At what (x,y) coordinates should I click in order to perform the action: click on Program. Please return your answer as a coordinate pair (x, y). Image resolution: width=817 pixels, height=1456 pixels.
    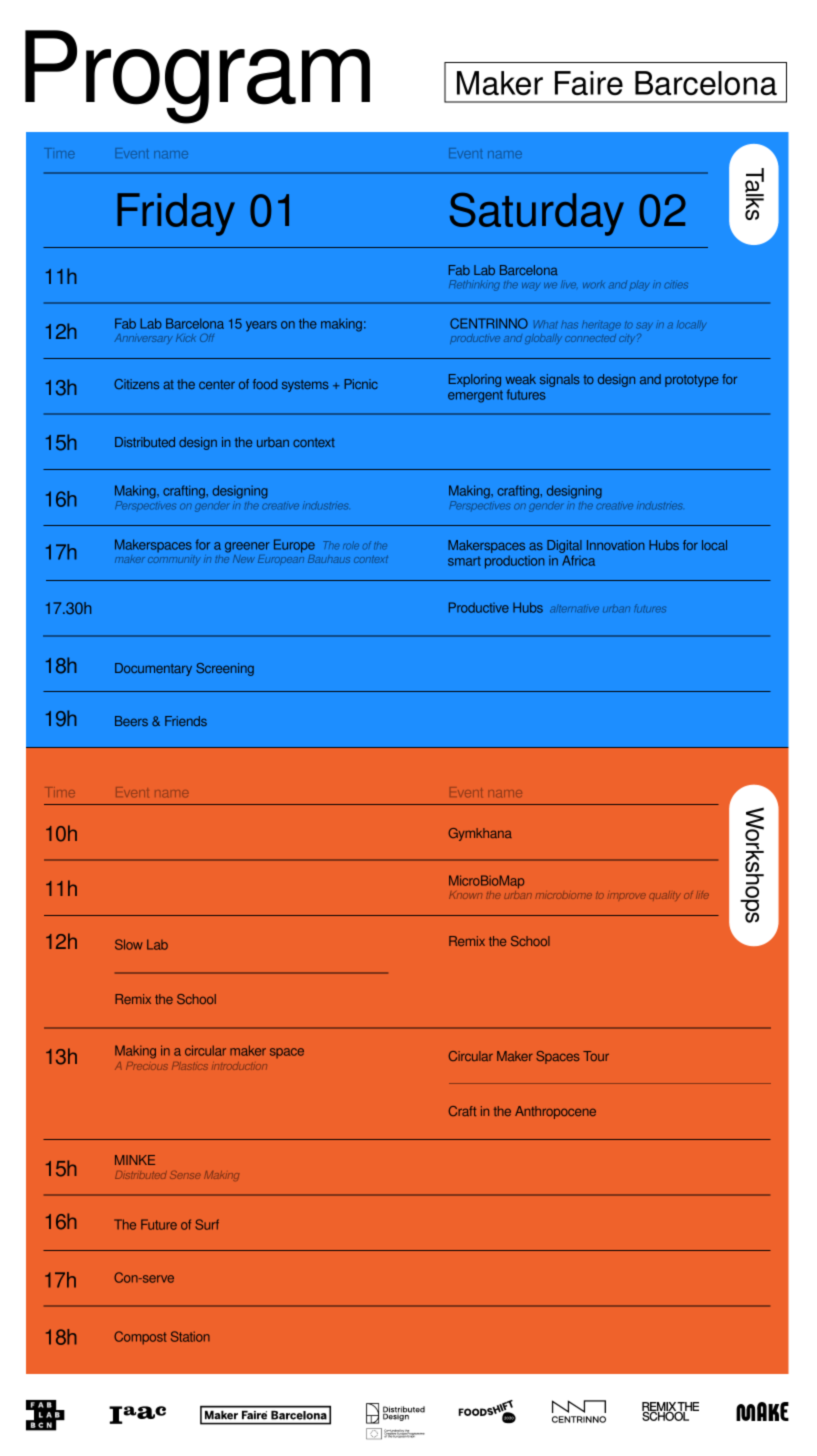
    Looking at the image, I should click on (197, 77).
